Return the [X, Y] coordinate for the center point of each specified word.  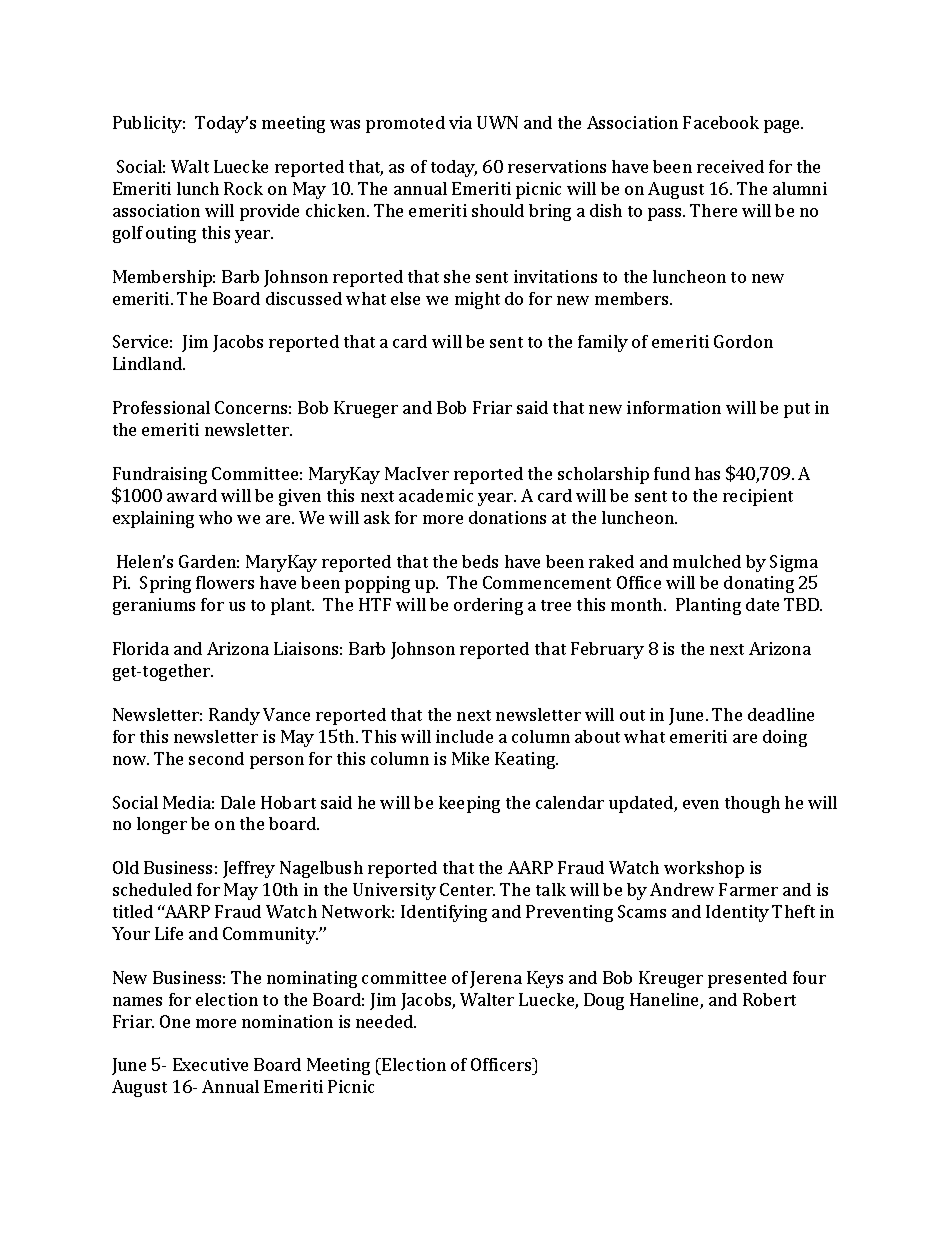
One [175, 1021]
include [464, 736]
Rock [243, 188]
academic [436, 495]
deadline [781, 714]
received [730, 166]
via [460, 122]
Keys [545, 979]
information [674, 407]
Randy [234, 716]
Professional [161, 407]
